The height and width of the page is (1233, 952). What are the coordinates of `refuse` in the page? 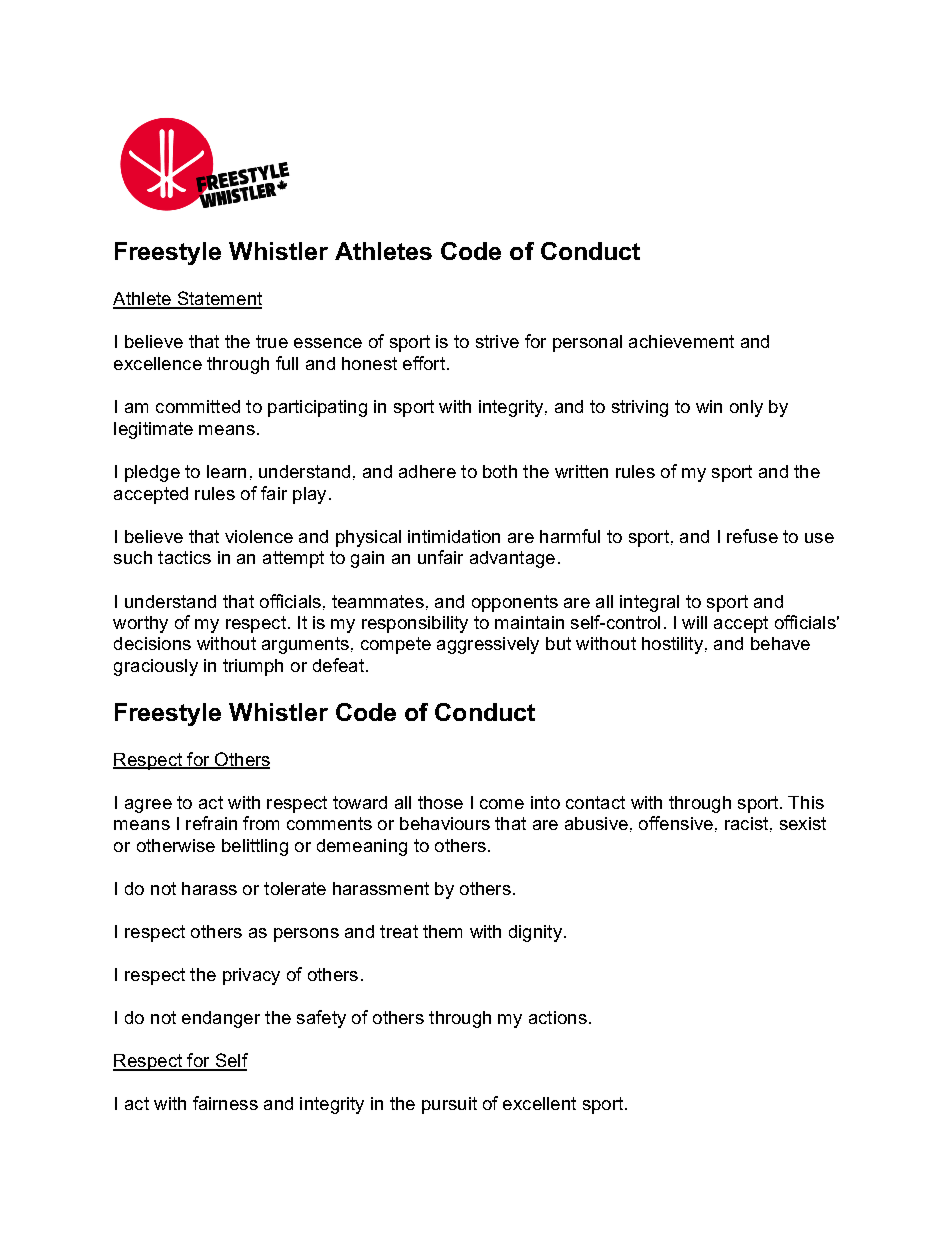 It's located at (752, 536).
